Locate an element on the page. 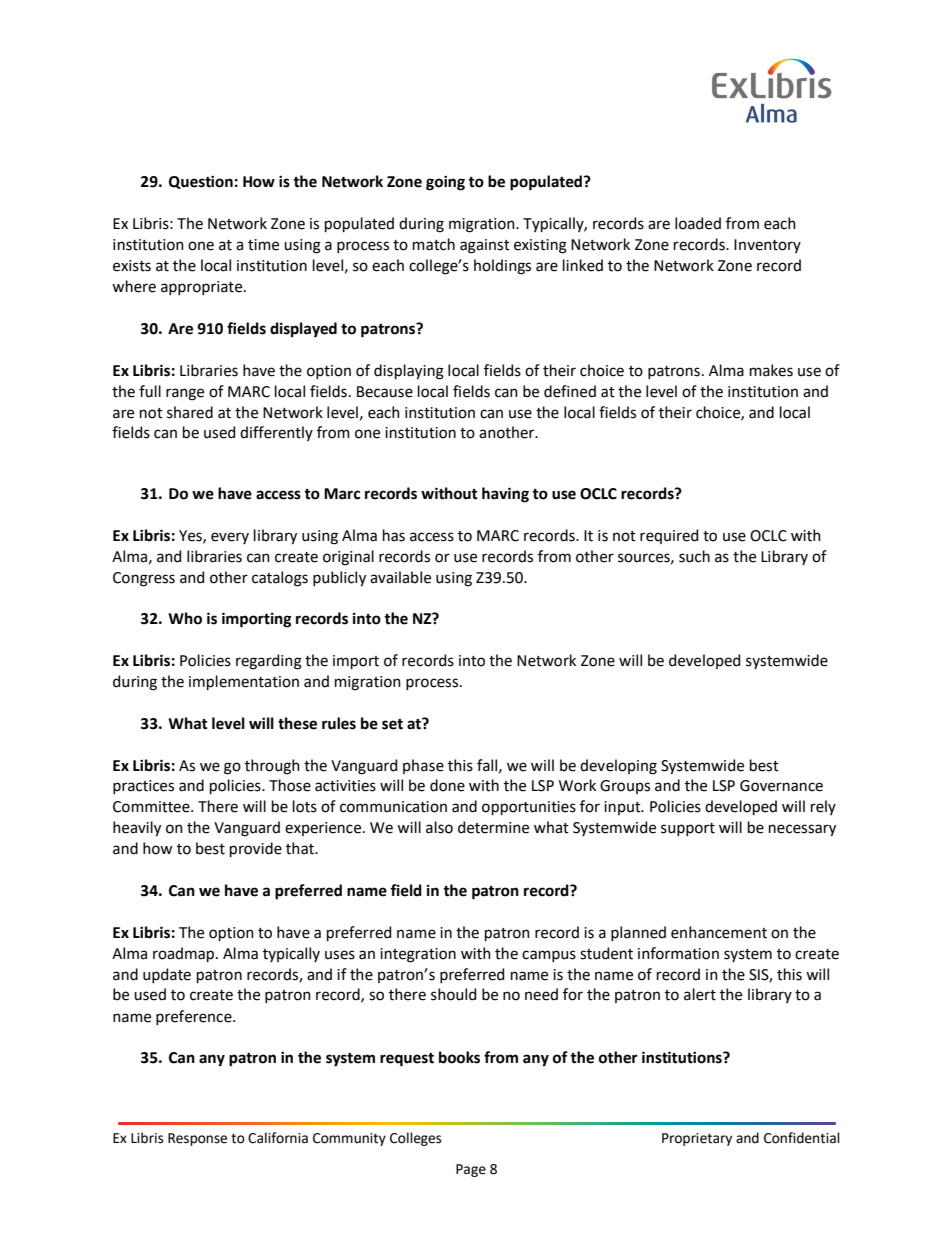 This page has height=1233, width=952. enhancement is located at coordinates (719, 932).
